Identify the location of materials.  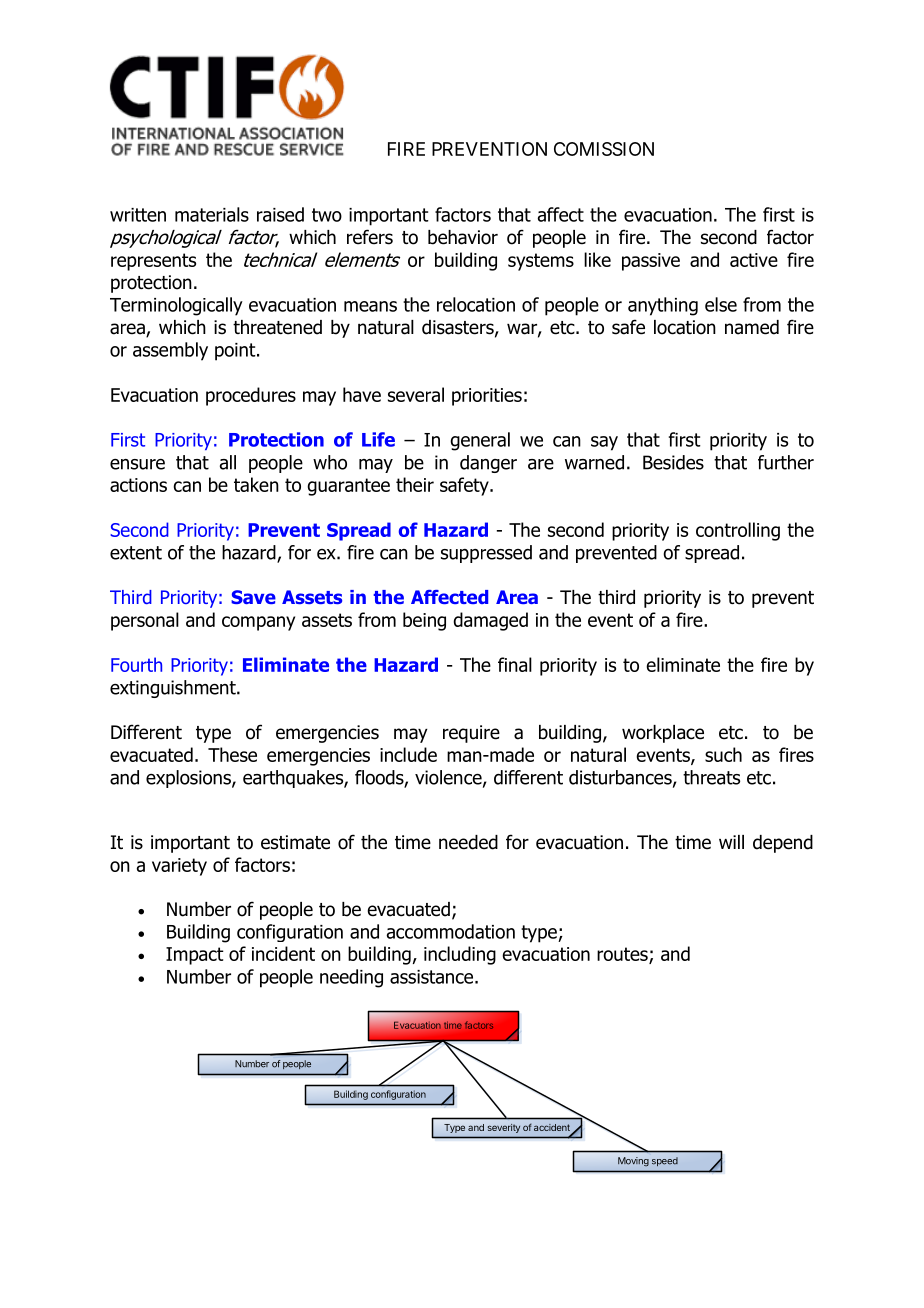
(212, 214).
